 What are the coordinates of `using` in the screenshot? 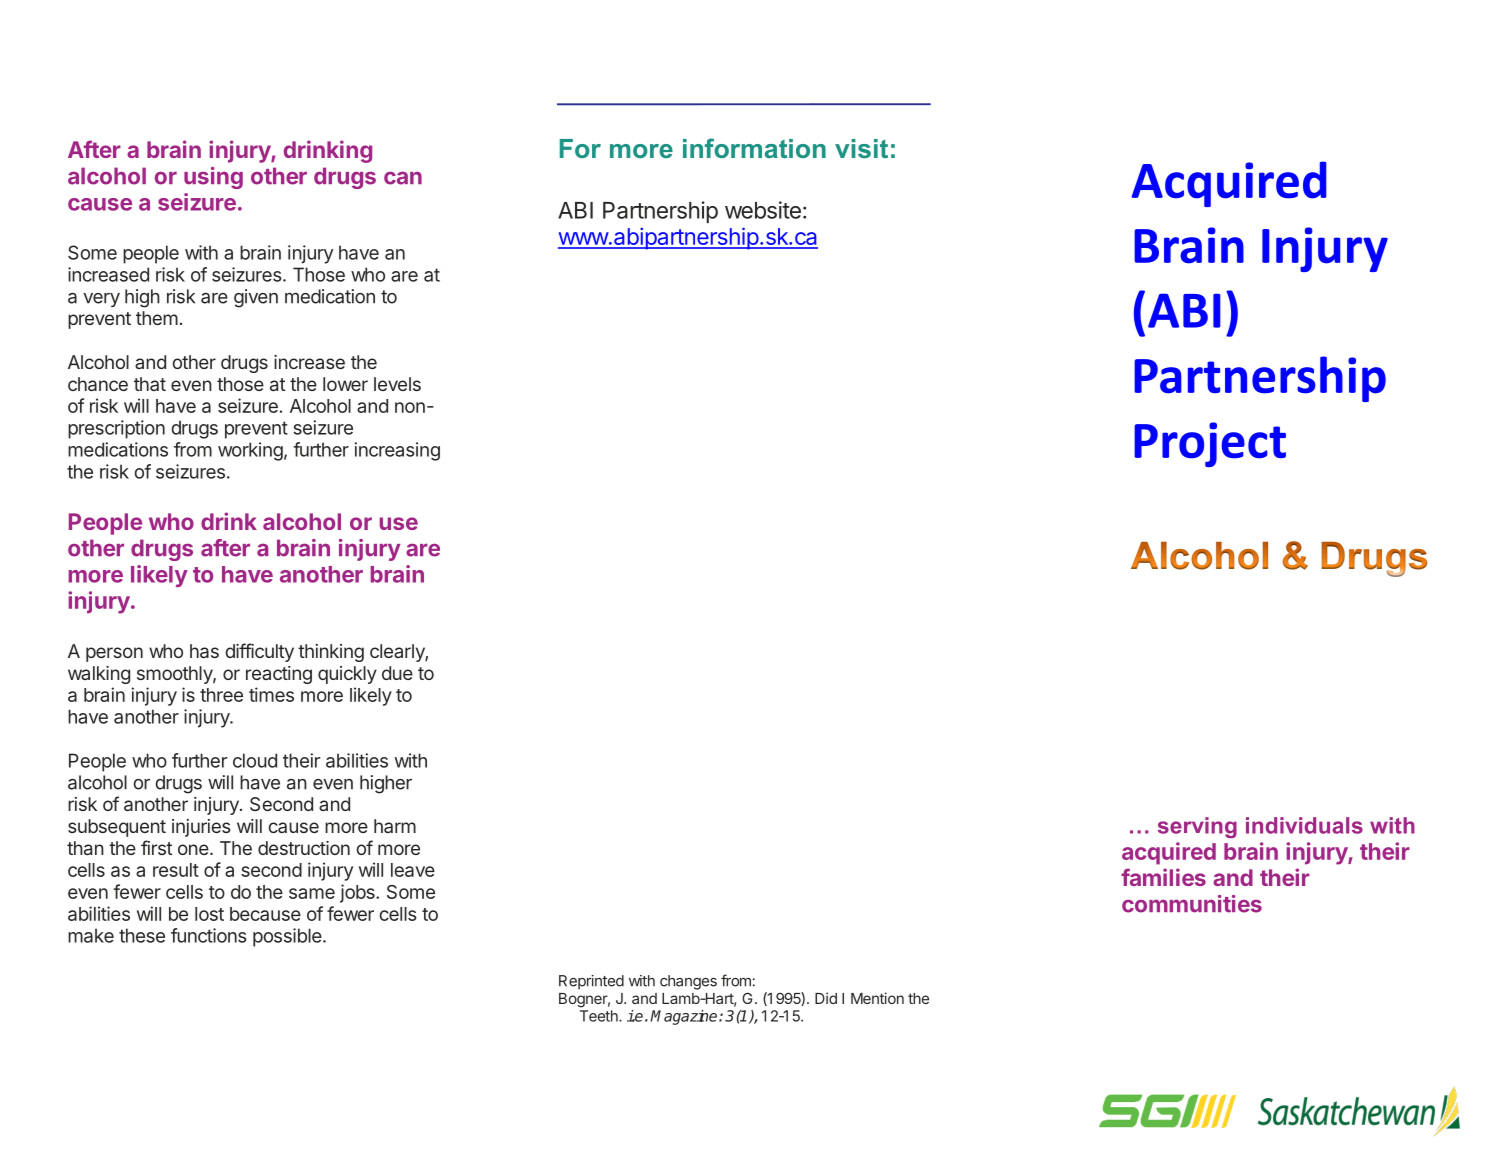 It's located at (213, 178).
